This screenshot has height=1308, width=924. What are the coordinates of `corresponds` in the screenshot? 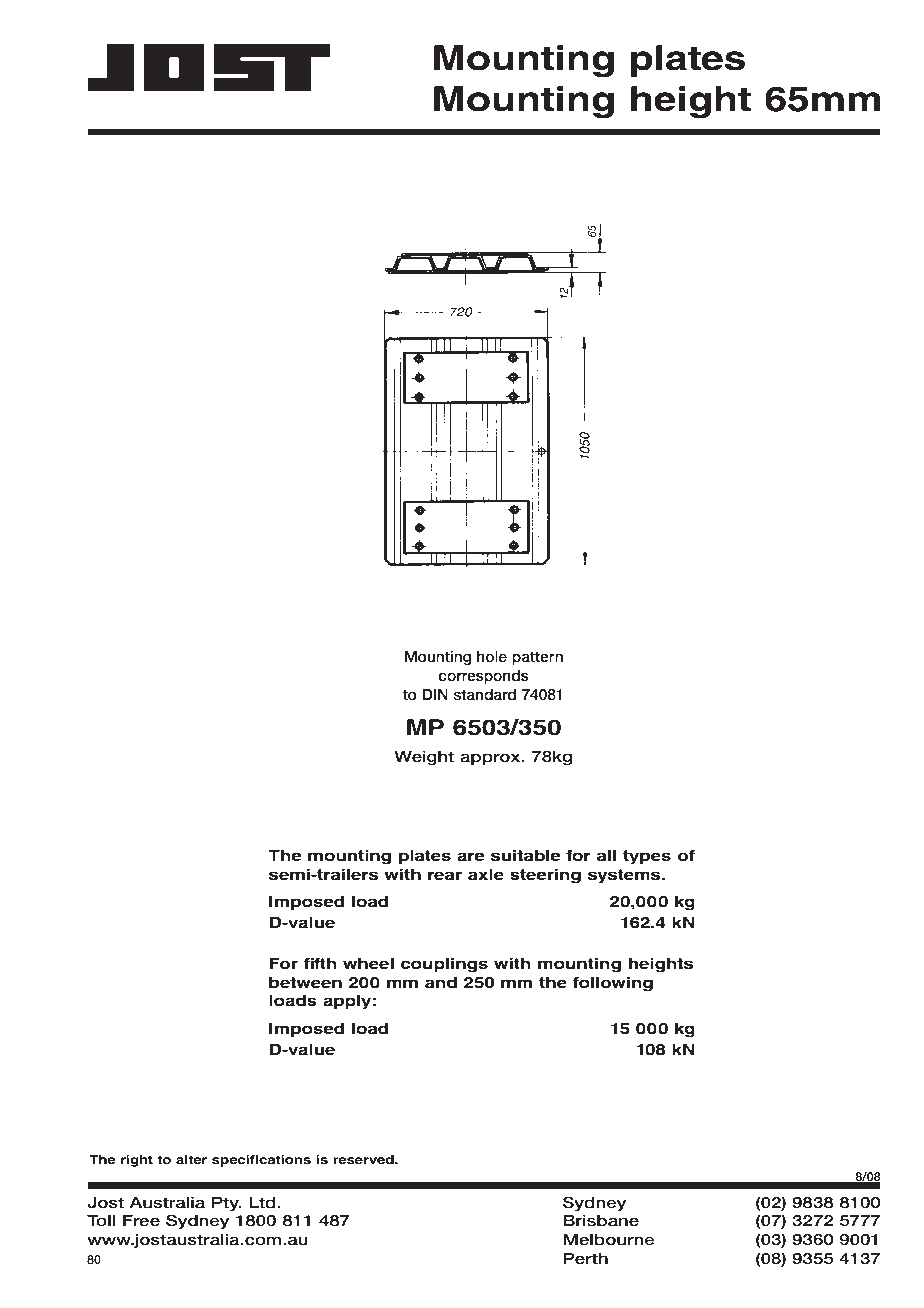 It's located at (484, 677).
